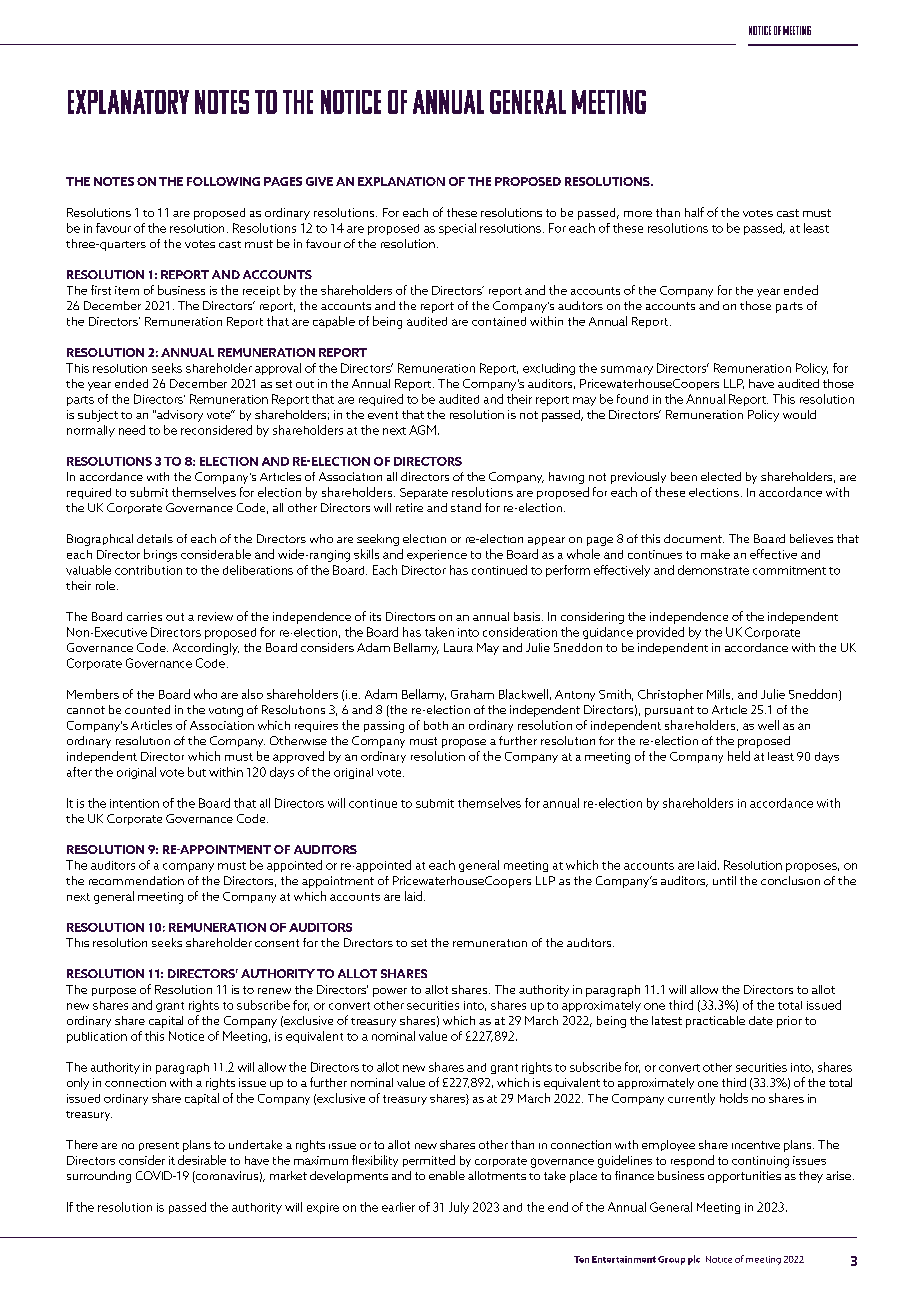  What do you see at coordinates (148, 570) in the image?
I see `contribution` at bounding box center [148, 570].
